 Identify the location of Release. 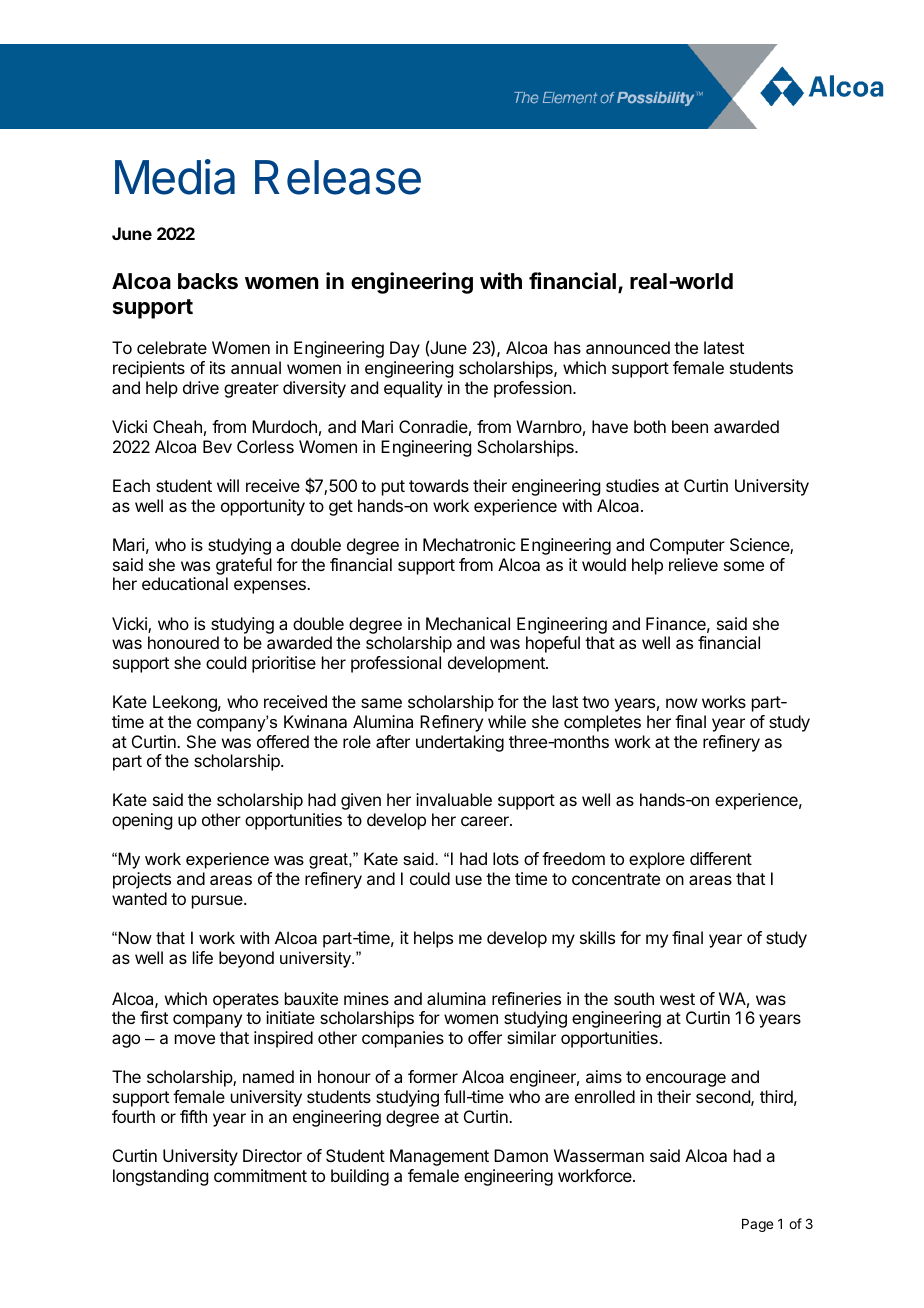
(338, 177).
